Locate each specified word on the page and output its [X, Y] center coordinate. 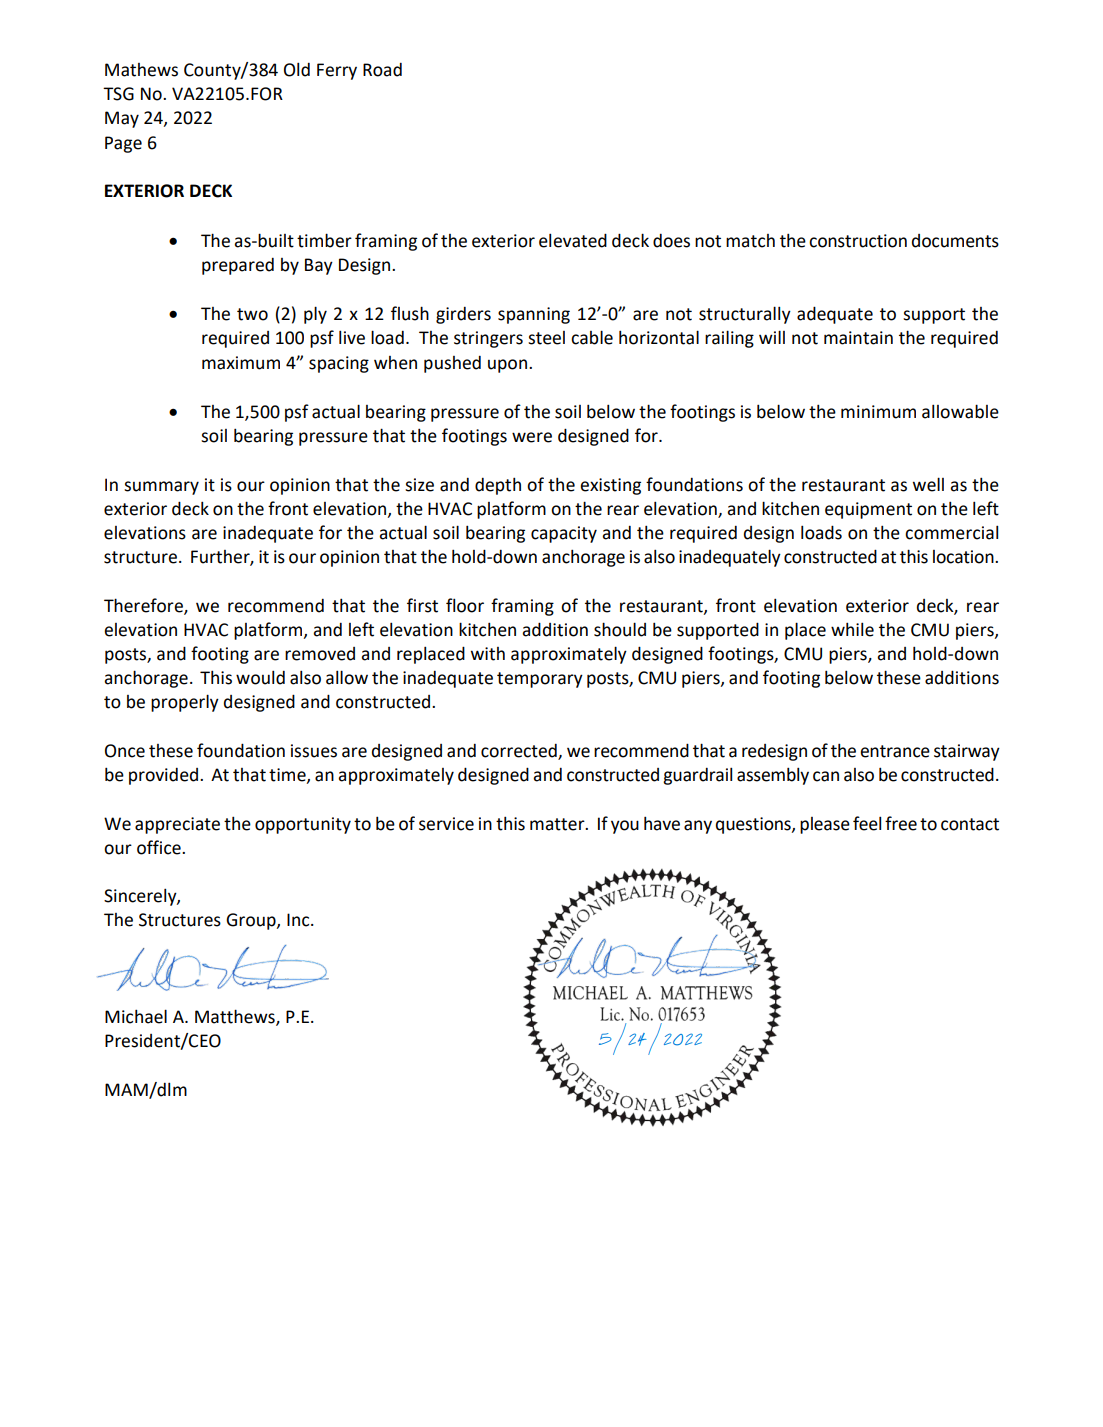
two [252, 314]
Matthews [236, 1017]
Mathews [141, 70]
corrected [520, 751]
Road [382, 70]
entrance [895, 751]
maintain [858, 338]
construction [858, 241]
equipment [868, 510]
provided [165, 776]
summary [161, 488]
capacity [564, 534]
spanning [534, 315]
